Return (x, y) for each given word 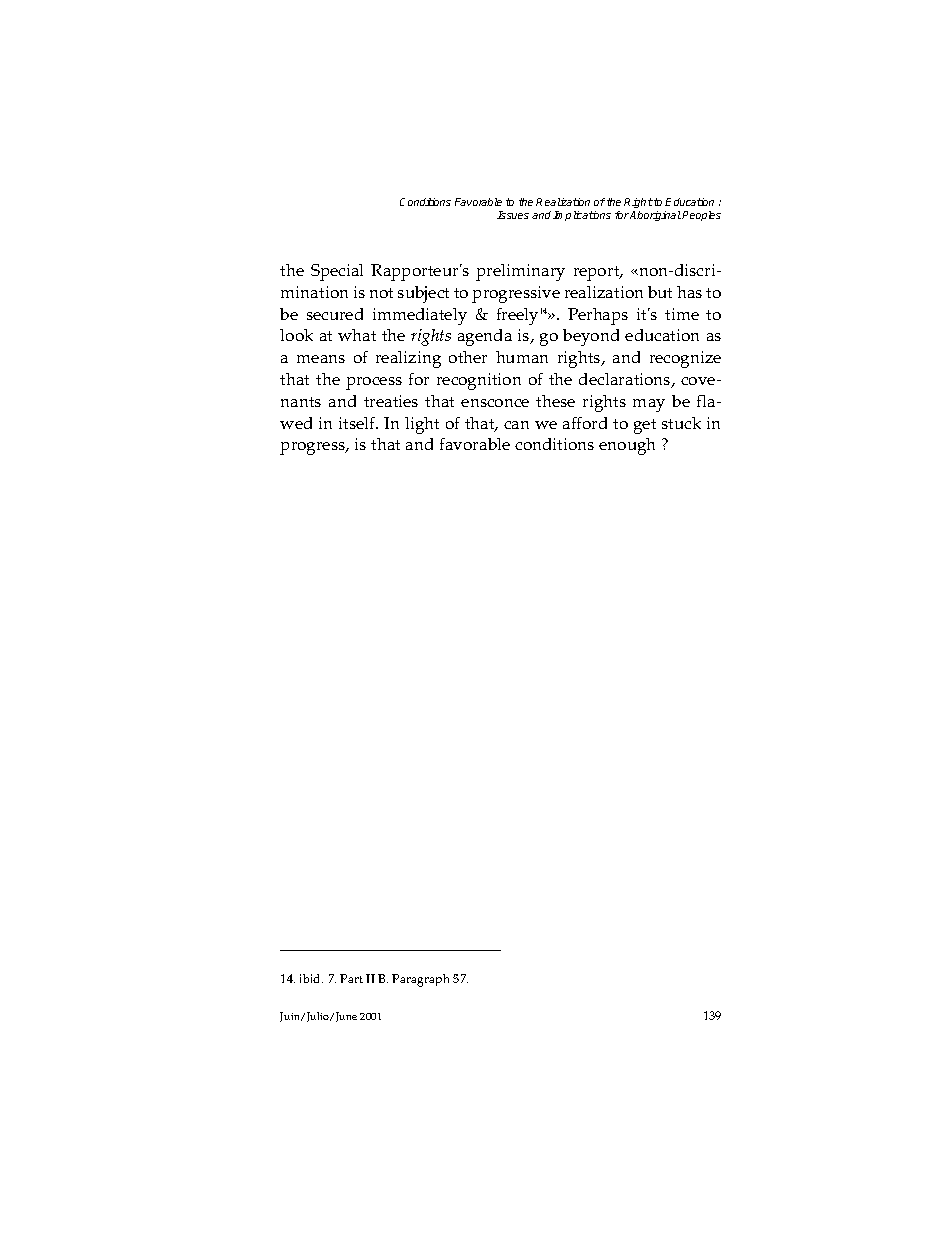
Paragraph (420, 980)
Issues (513, 215)
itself (358, 423)
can (516, 425)
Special (337, 272)
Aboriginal (655, 216)
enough (627, 446)
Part (351, 978)
